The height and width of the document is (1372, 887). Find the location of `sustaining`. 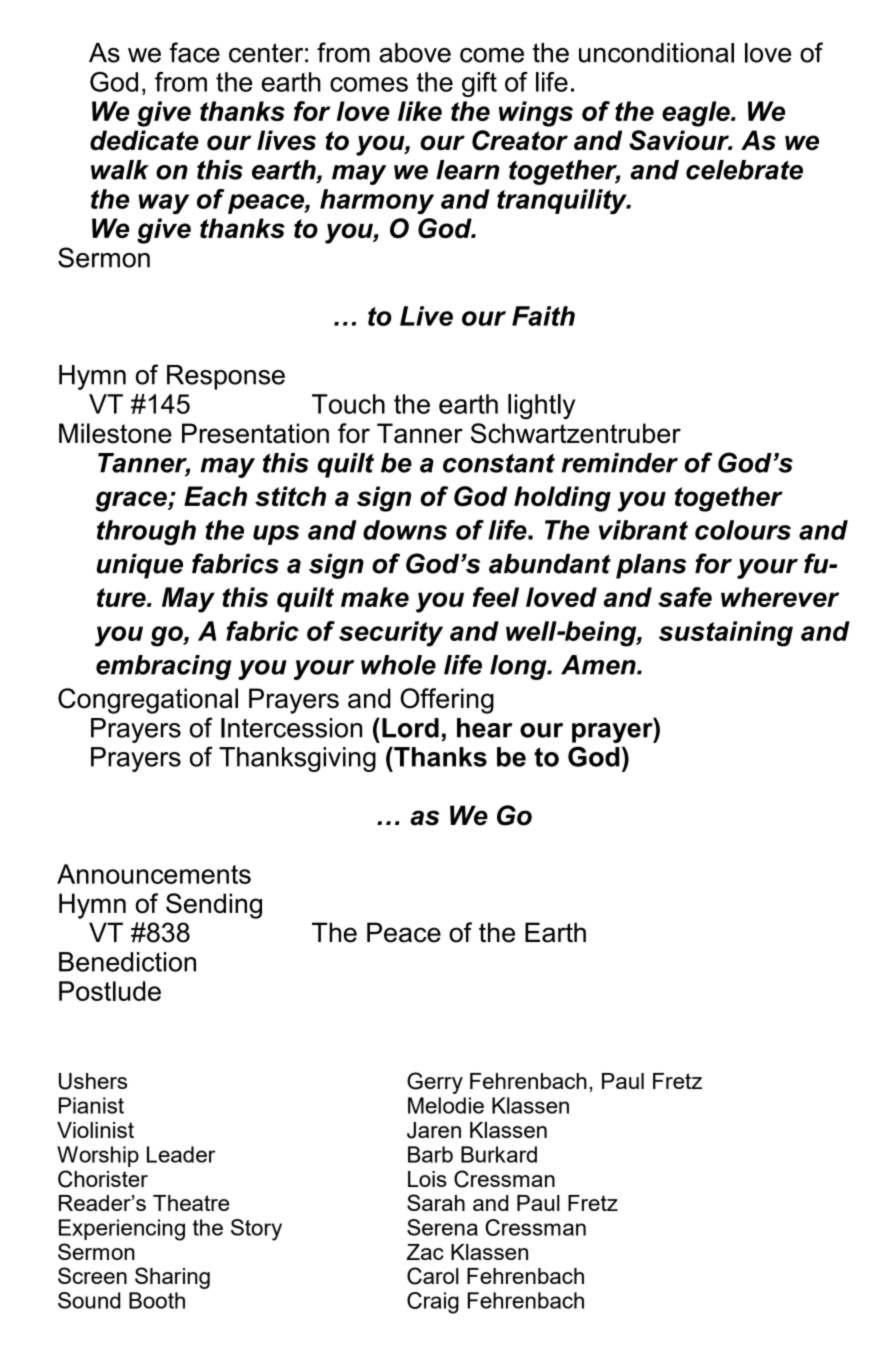

sustaining is located at coordinates (726, 634).
